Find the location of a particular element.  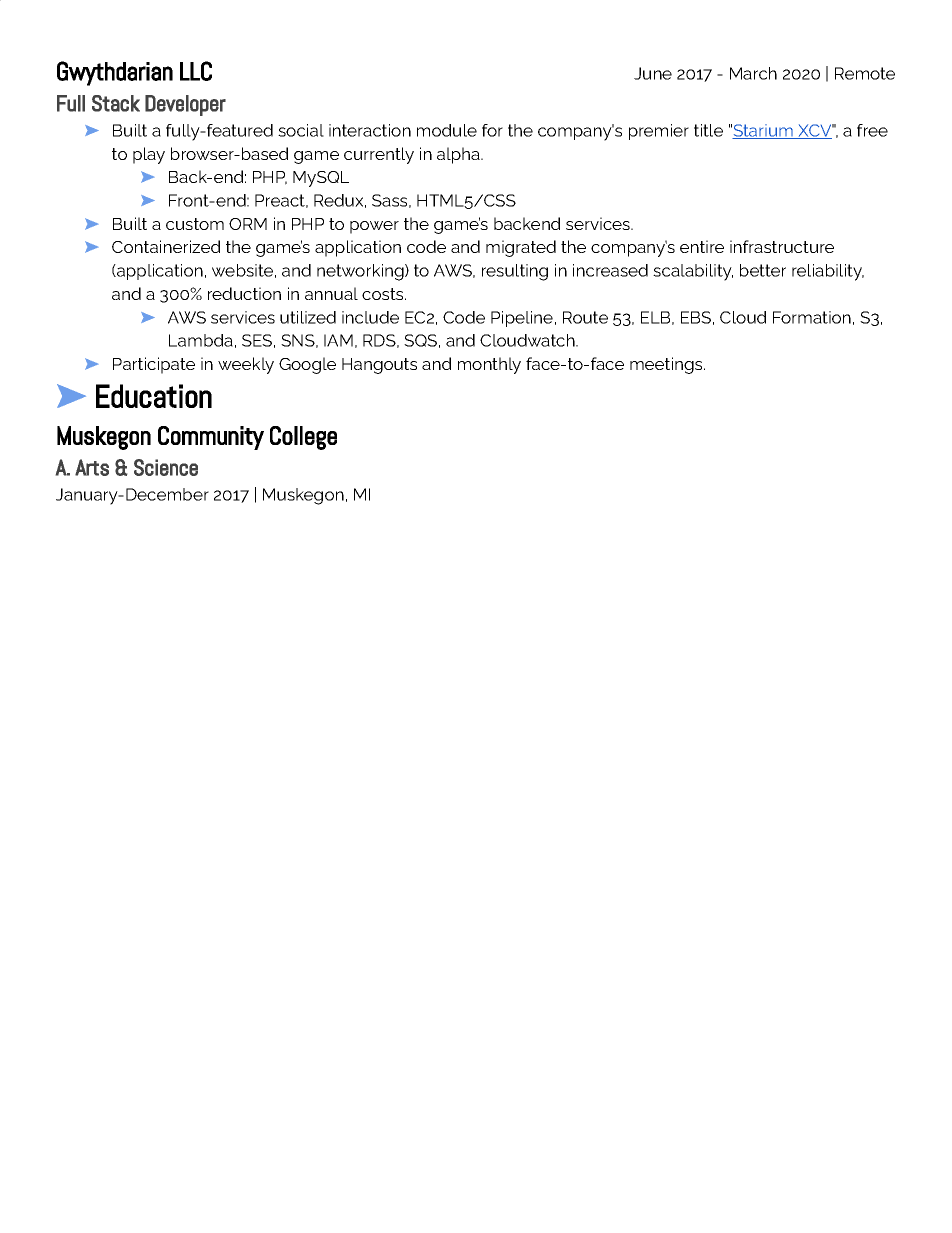

play is located at coordinates (149, 155).
